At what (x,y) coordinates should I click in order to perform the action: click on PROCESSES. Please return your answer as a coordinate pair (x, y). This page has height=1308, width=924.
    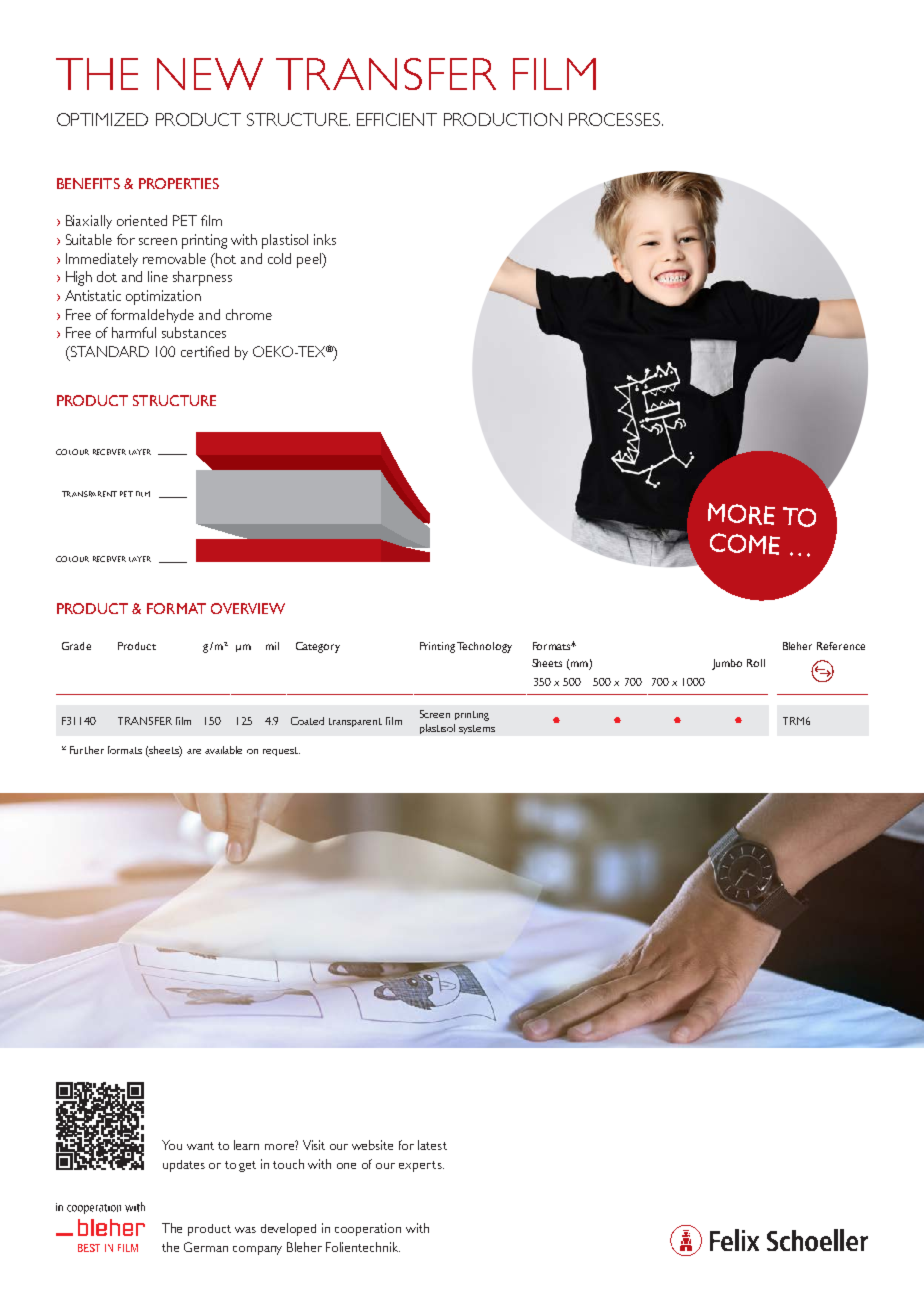
    Looking at the image, I should click on (616, 119).
